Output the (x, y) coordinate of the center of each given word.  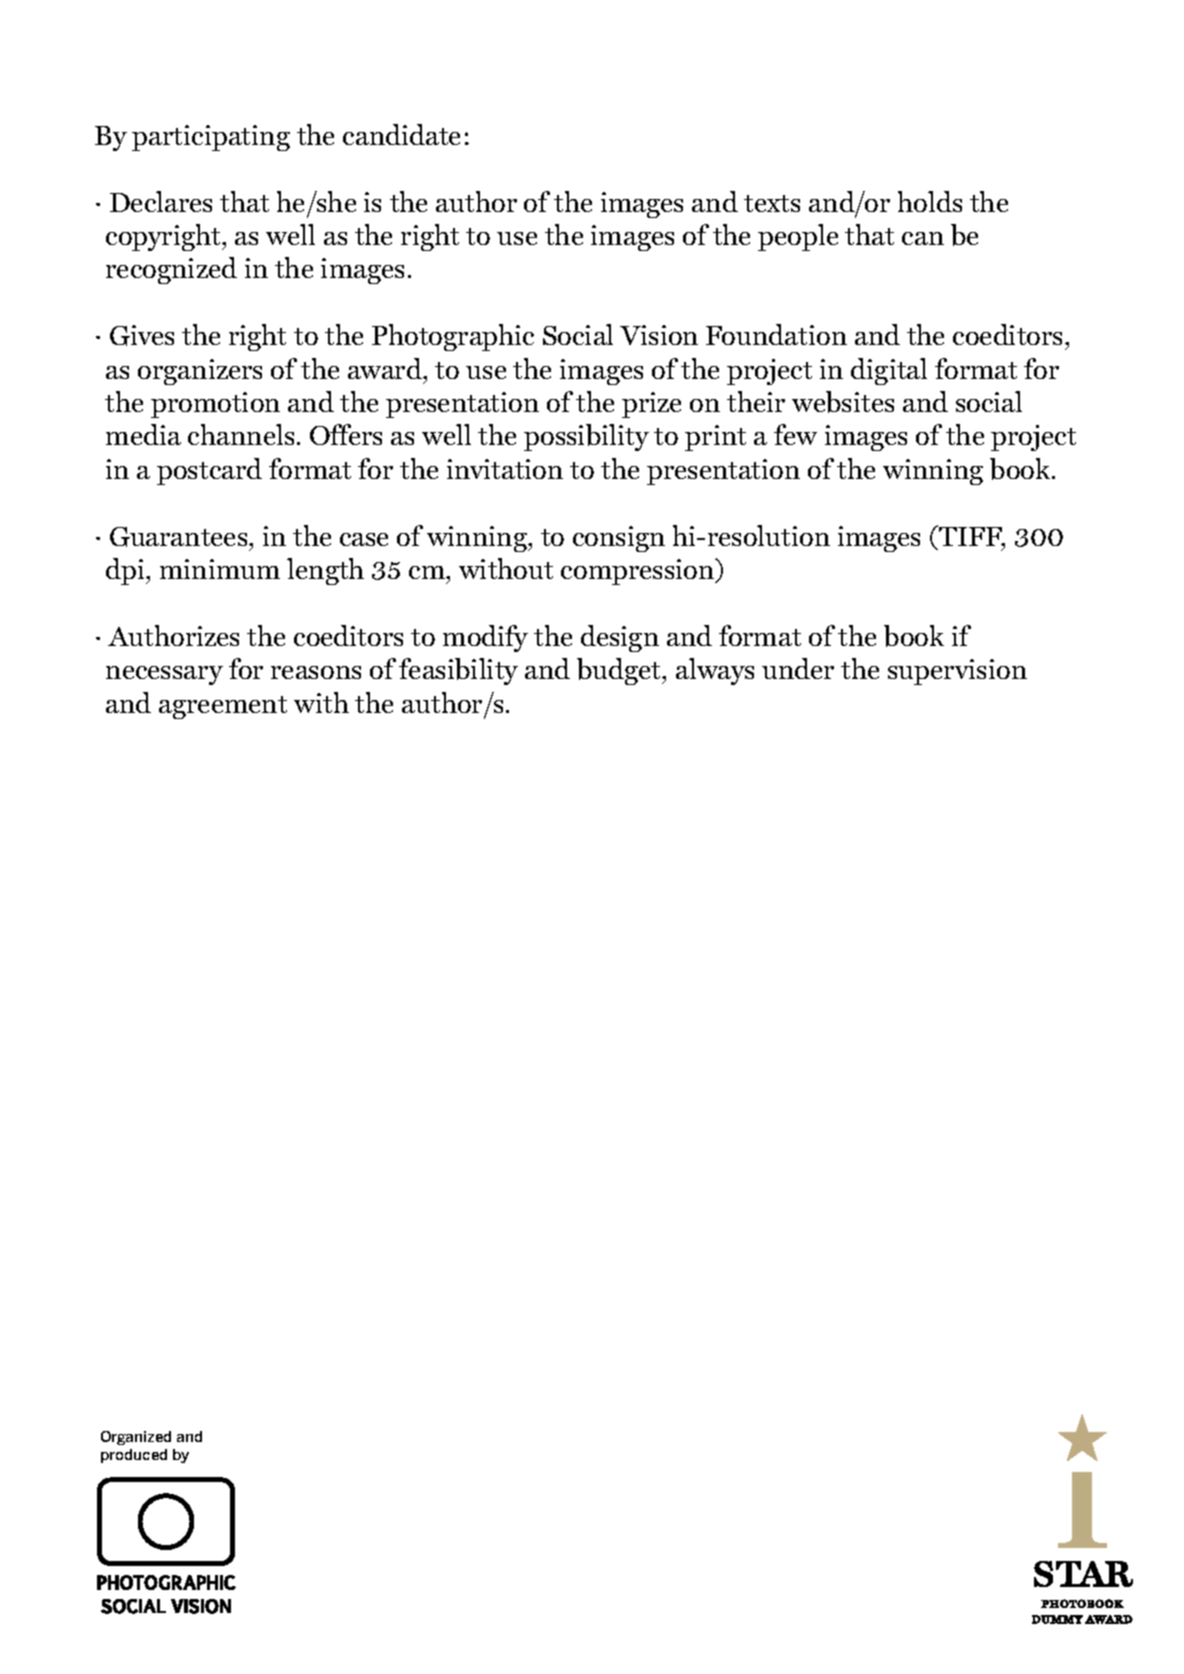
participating (211, 138)
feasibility (458, 671)
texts (772, 203)
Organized (136, 1438)
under (798, 668)
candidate (401, 134)
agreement (223, 707)
